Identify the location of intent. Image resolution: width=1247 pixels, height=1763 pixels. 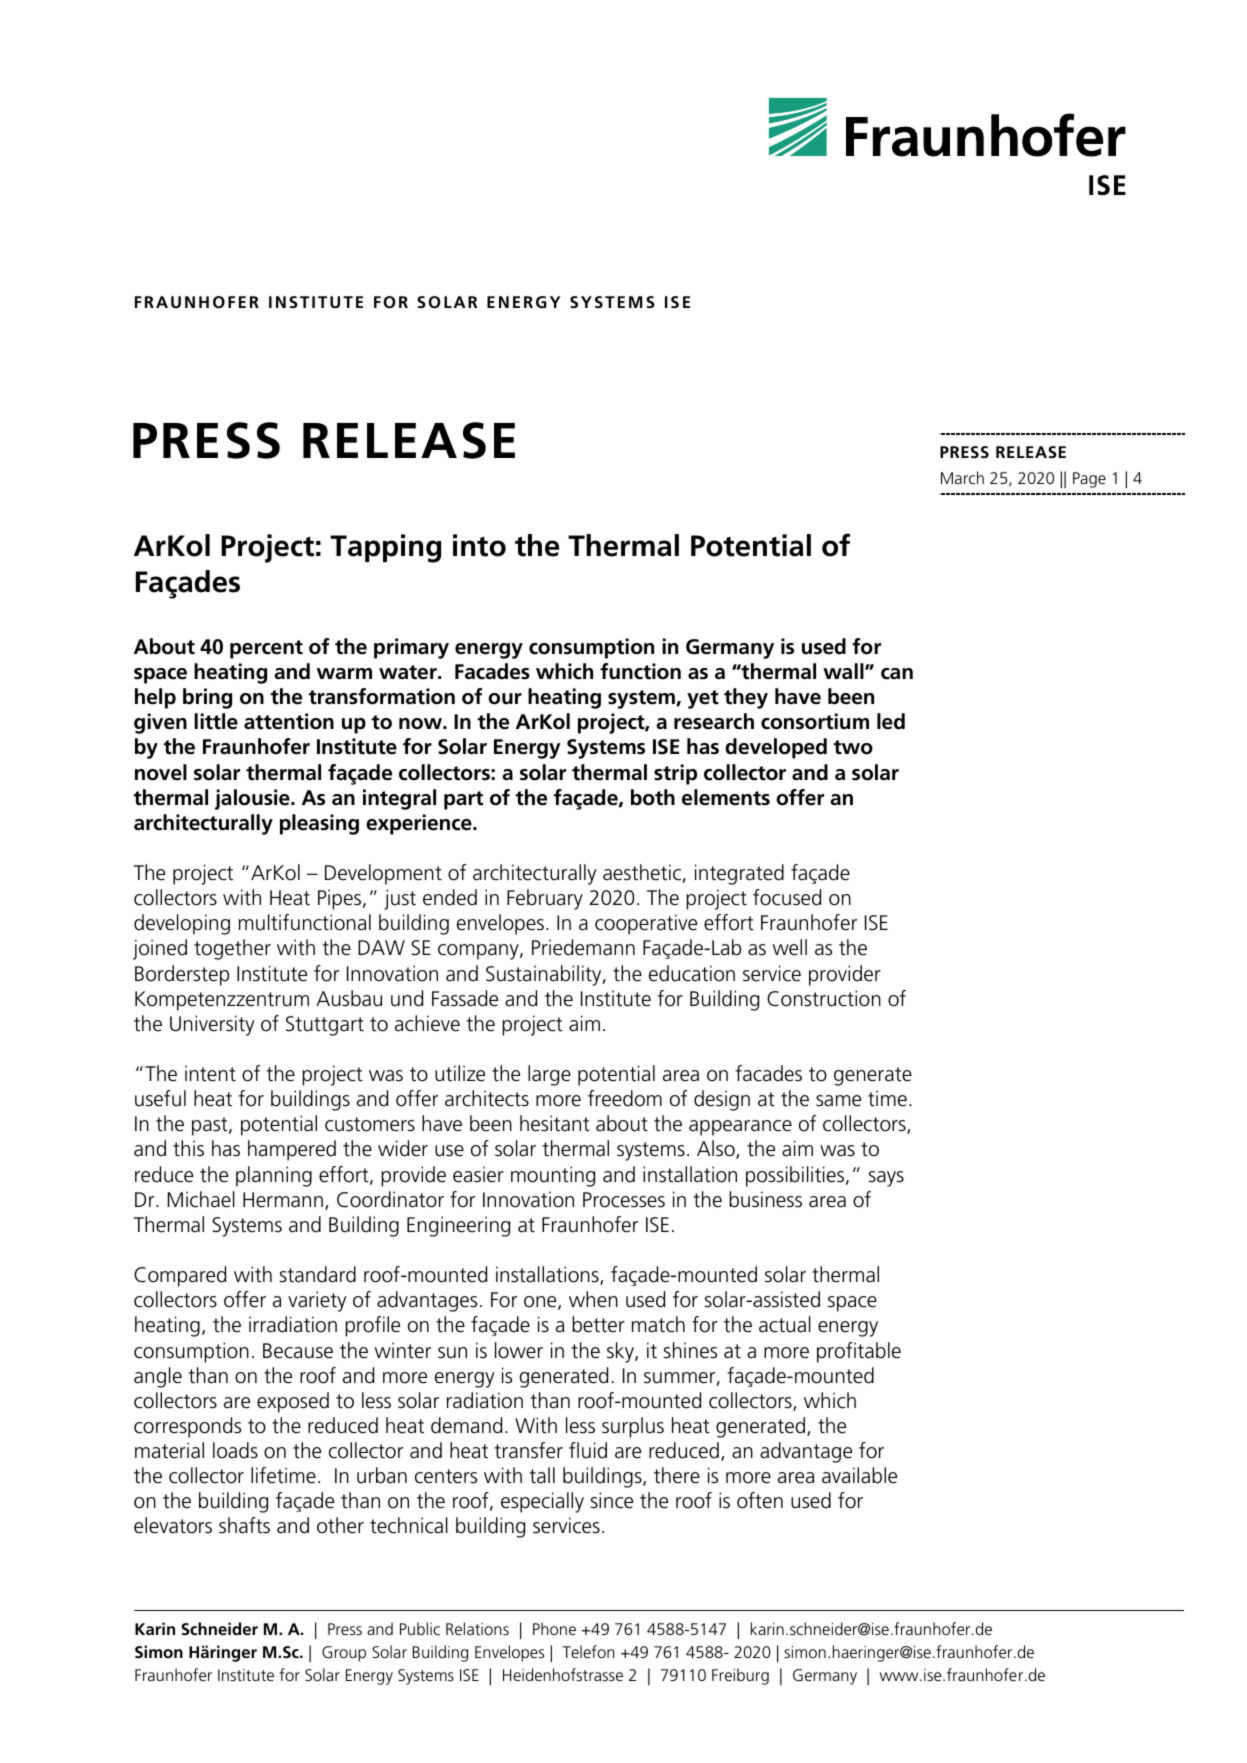
(210, 1073).
